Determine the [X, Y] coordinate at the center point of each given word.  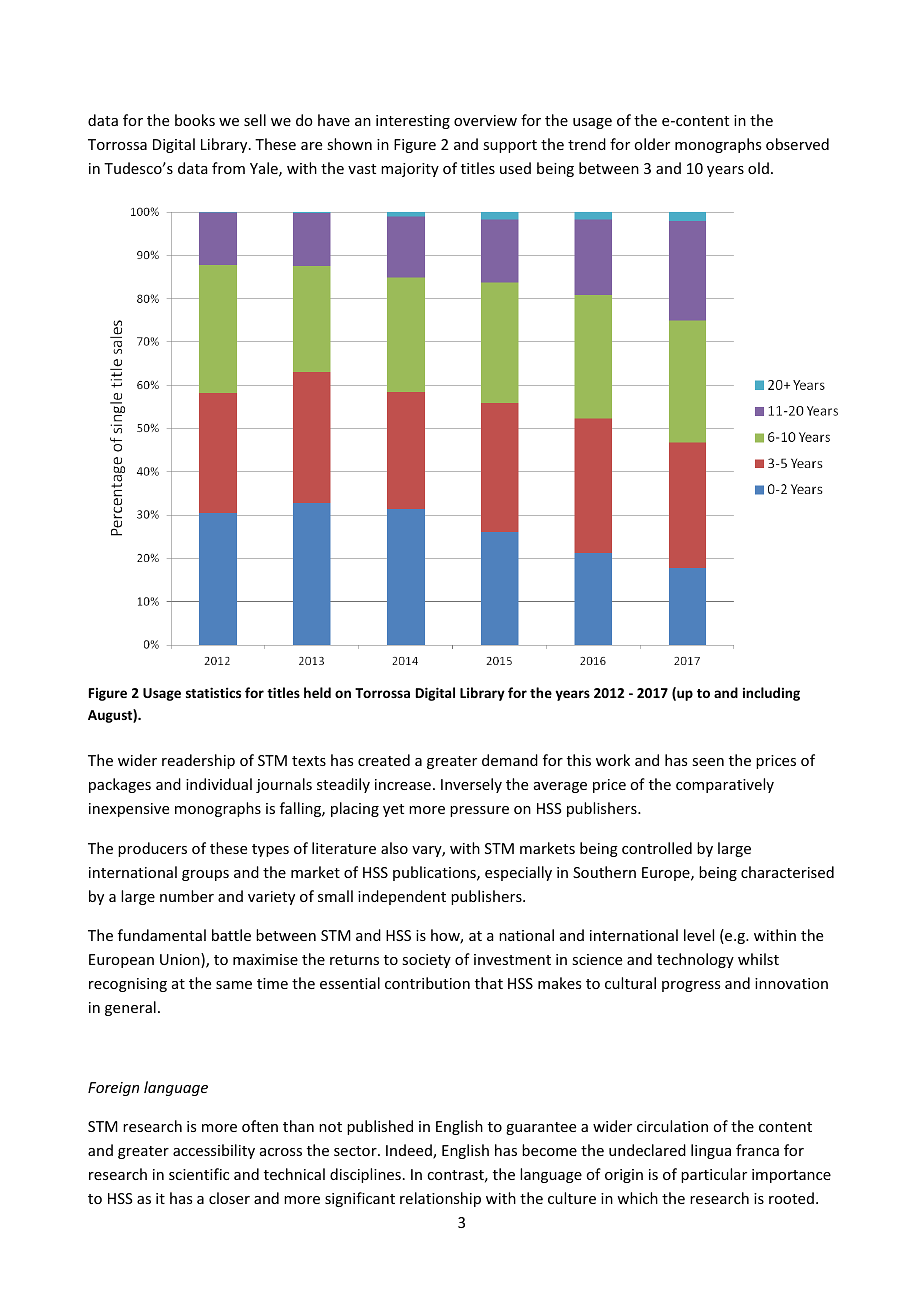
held [317, 692]
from [228, 168]
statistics [213, 692]
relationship [440, 1199]
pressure [479, 811]
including [771, 694]
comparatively [725, 785]
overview [485, 120]
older [652, 144]
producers [152, 849]
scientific [199, 1174]
